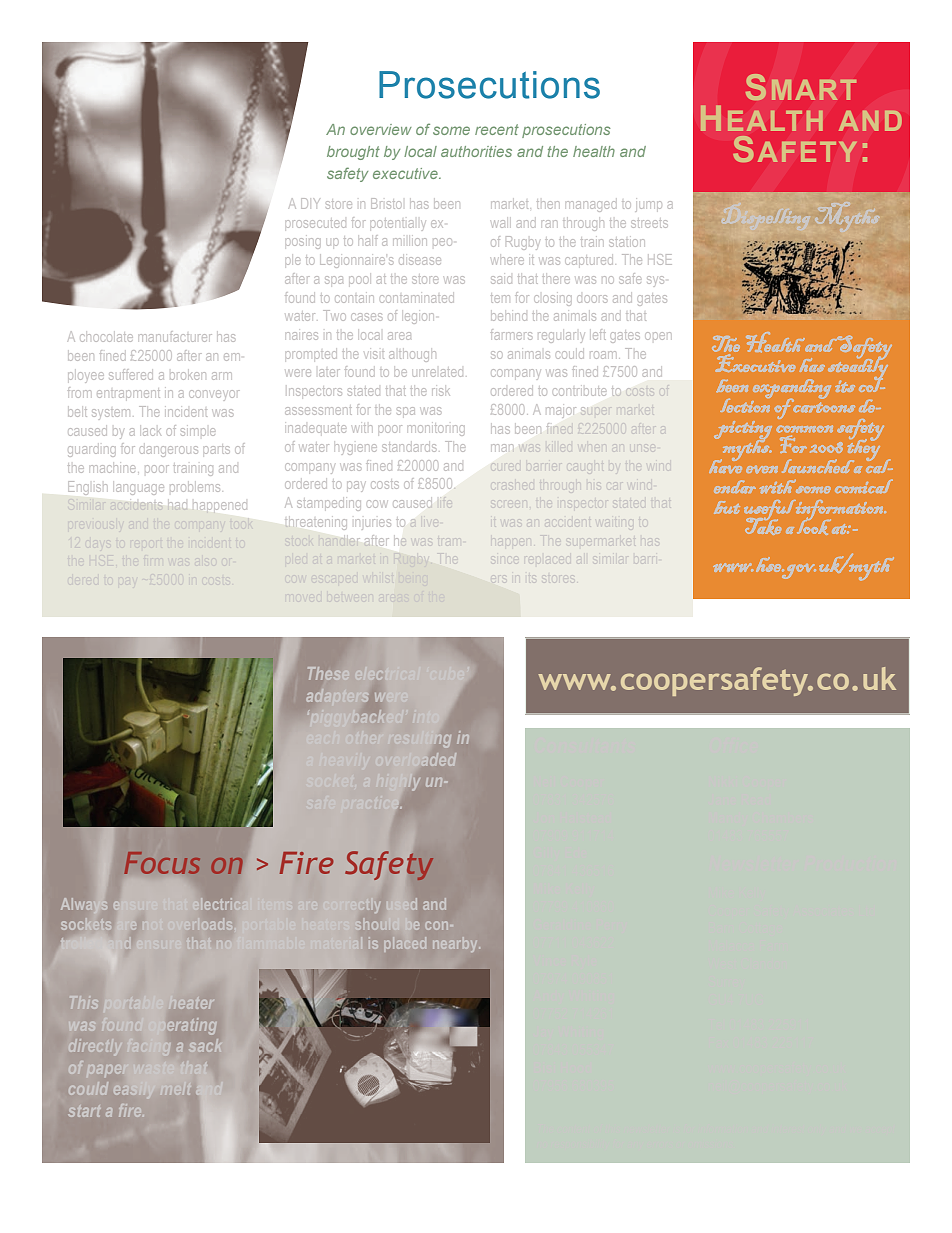  I want to click on manufacturer, so click(176, 336).
